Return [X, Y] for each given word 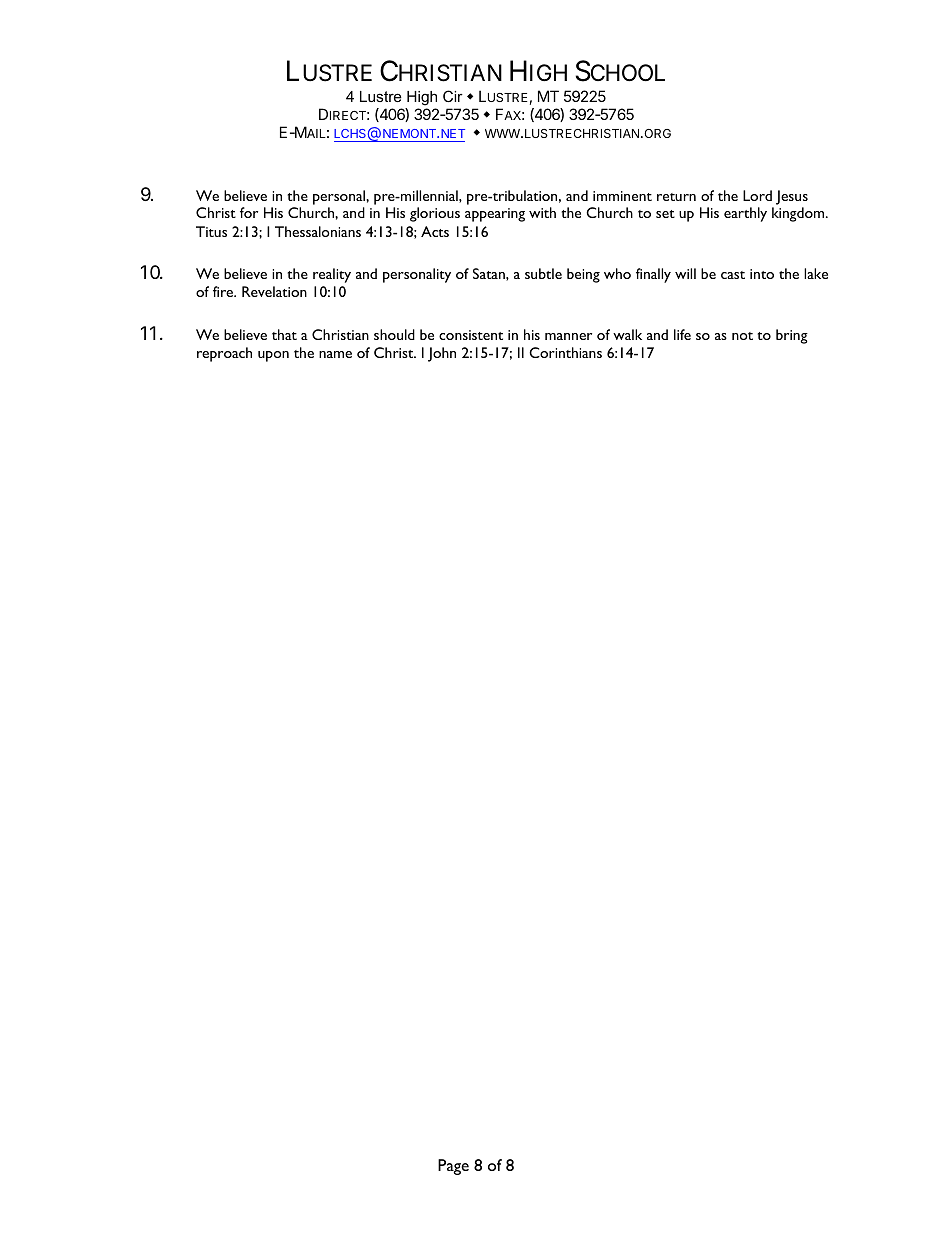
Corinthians [565, 352]
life [682, 334]
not [742, 336]
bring [792, 336]
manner [568, 336]
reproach [224, 354]
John [442, 354]
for [249, 212]
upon [273, 356]
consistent [471, 335]
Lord [757, 195]
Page [453, 1167]
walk [627, 334]
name [335, 354]
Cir [453, 96]
